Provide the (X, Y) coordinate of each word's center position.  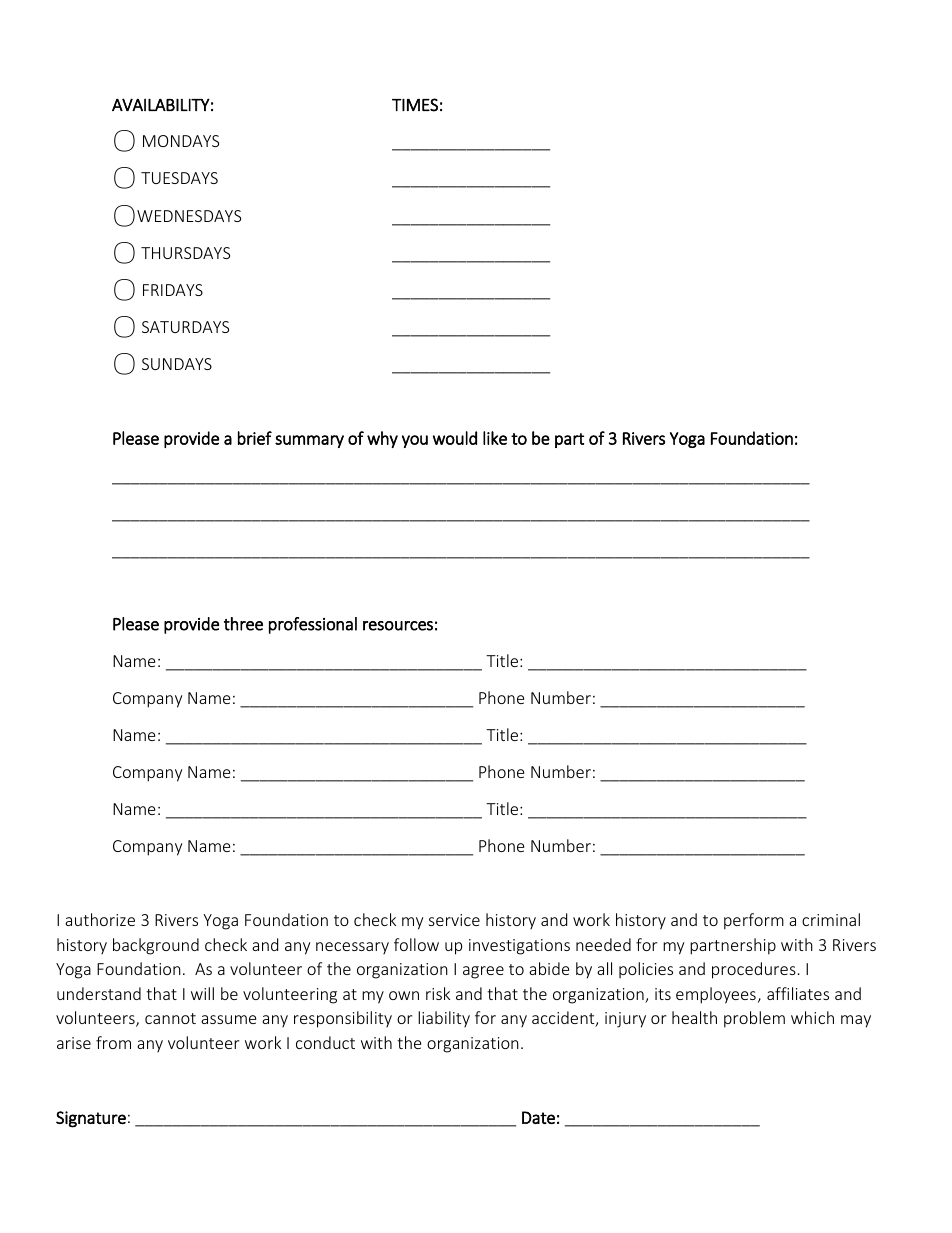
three (243, 624)
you (415, 441)
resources (398, 626)
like (495, 438)
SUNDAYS (177, 364)
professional (313, 625)
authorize (100, 919)
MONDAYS (181, 141)
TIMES (415, 105)
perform (754, 921)
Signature (91, 1119)
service (454, 920)
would (455, 438)
